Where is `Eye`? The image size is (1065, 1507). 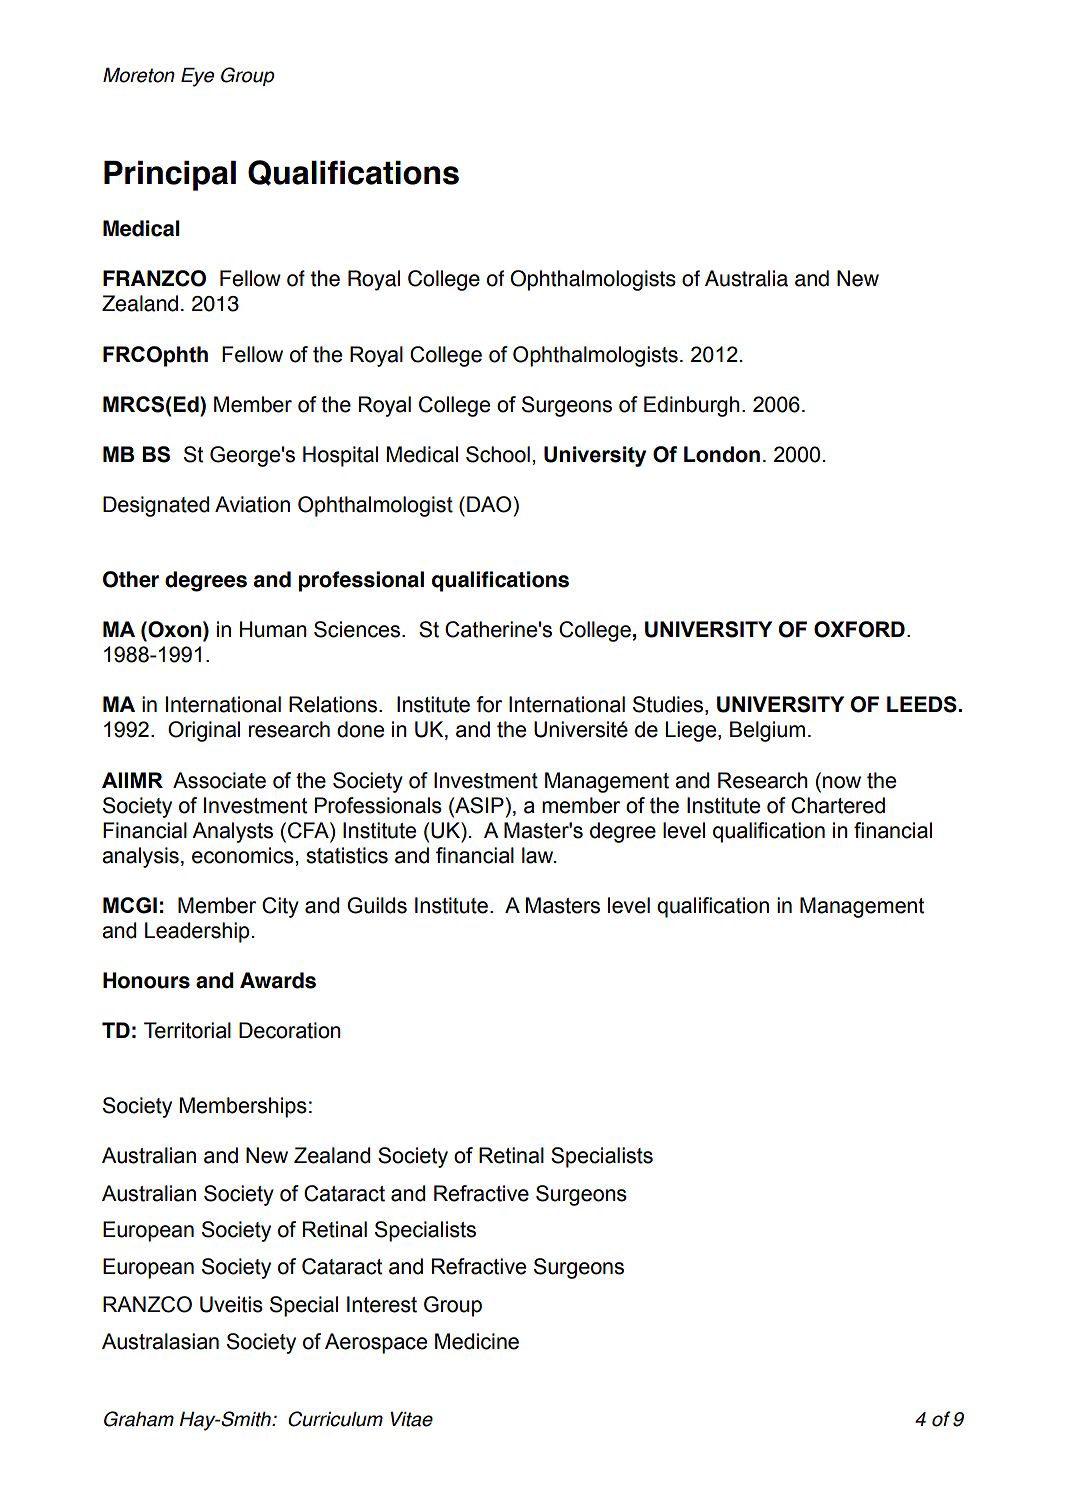 Eye is located at coordinates (197, 77).
